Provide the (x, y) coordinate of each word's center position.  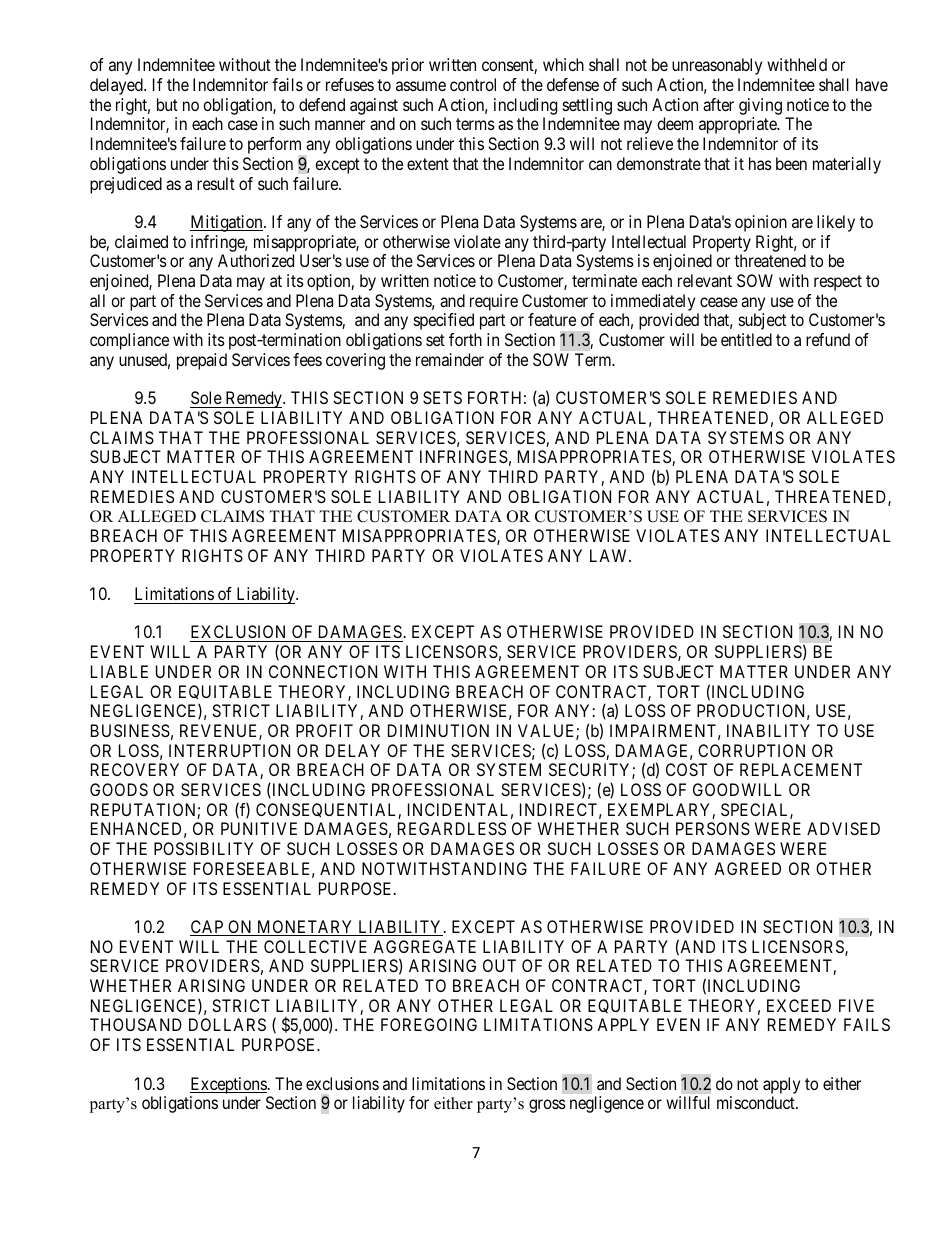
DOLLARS (227, 1024)
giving (760, 108)
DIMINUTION (438, 730)
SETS (442, 397)
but (167, 104)
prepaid (202, 361)
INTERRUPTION (229, 750)
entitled (746, 339)
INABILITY (768, 730)
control (473, 84)
